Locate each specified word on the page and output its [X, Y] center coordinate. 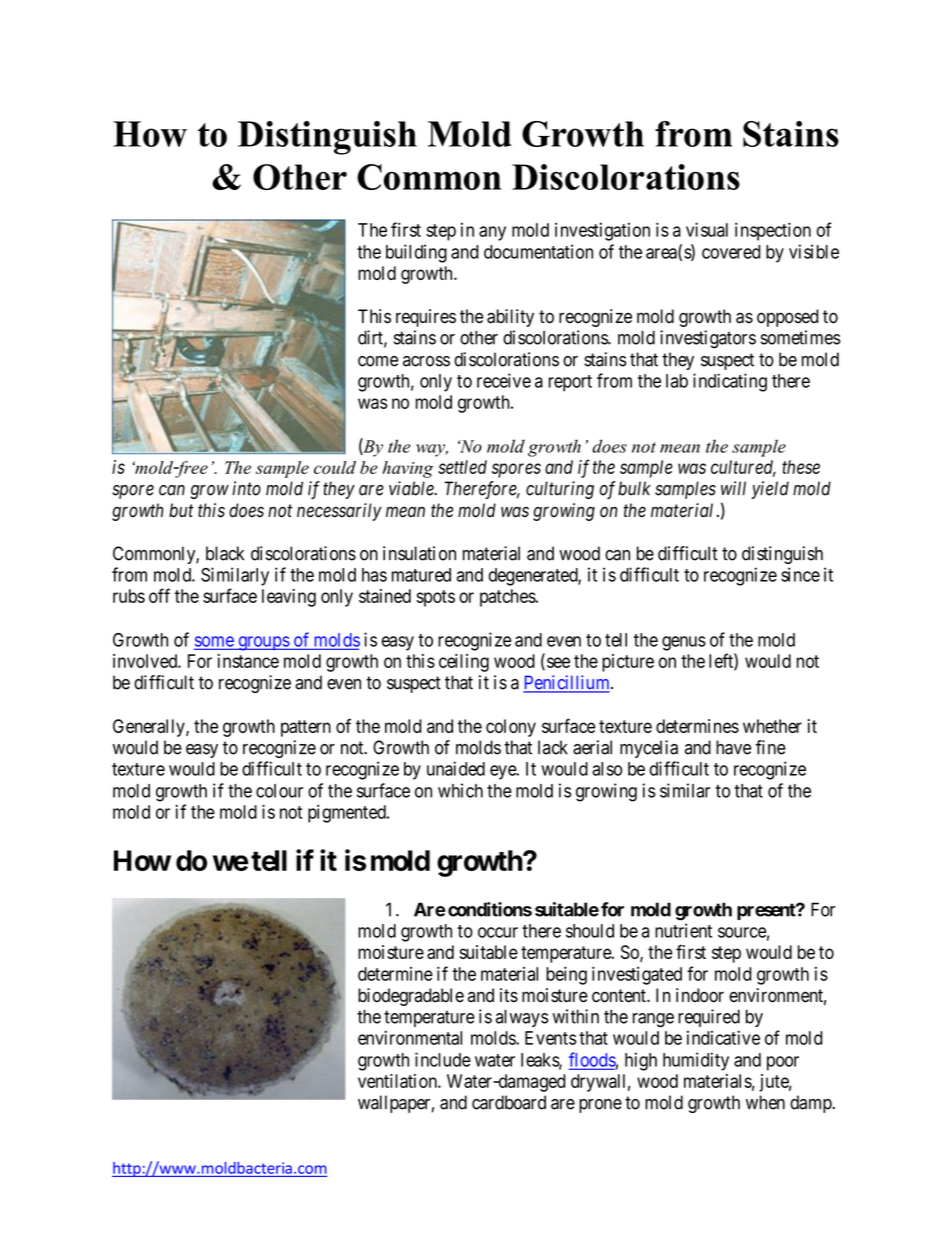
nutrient [683, 930]
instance [248, 661]
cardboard [509, 1102]
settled [462, 467]
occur [498, 932]
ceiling [464, 663]
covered [731, 252]
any [492, 233]
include [443, 1059]
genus [684, 643]
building [416, 253]
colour [279, 791]
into [246, 488]
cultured [743, 468]
